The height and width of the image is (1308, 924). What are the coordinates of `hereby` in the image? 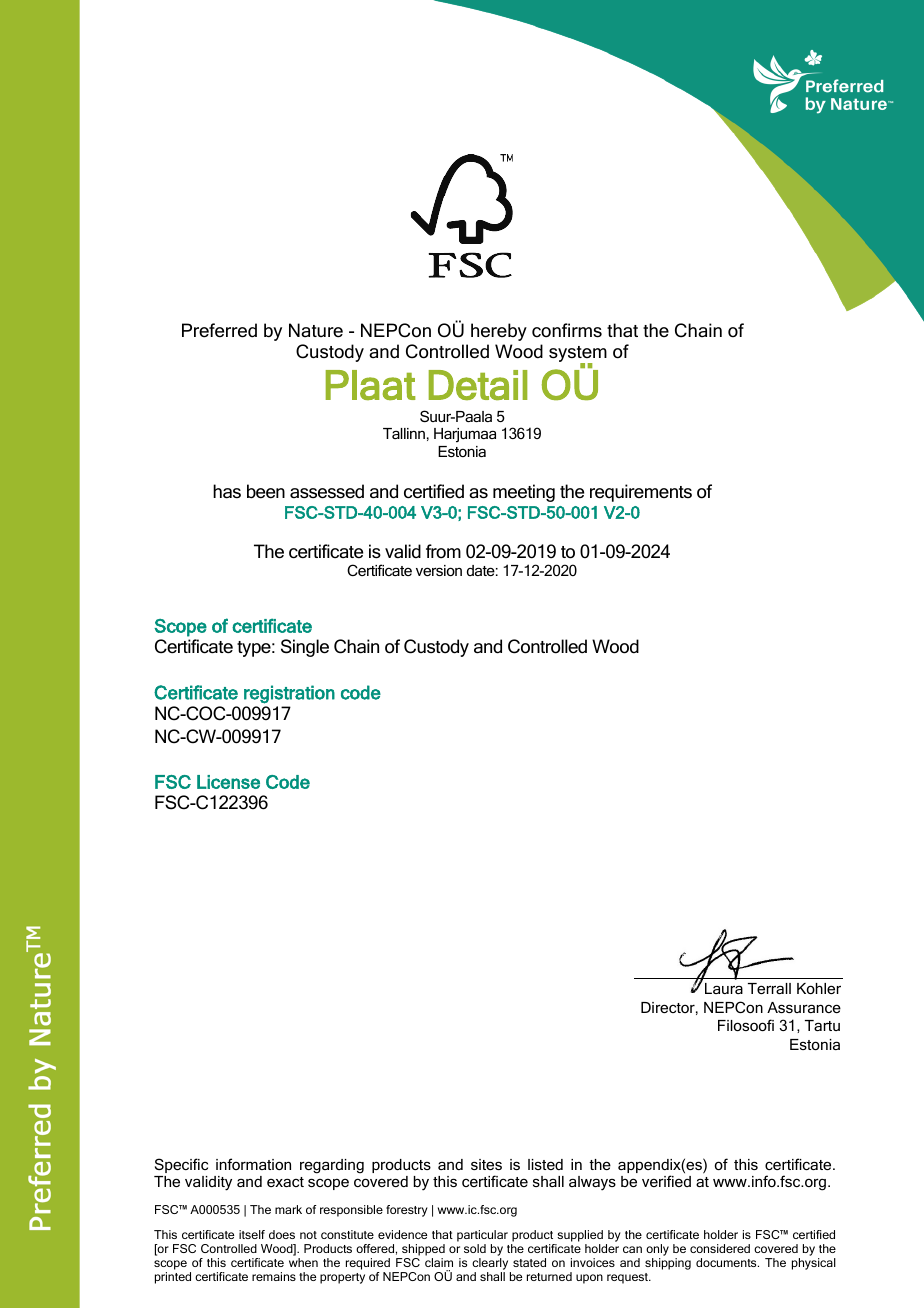 It's located at (499, 332).
